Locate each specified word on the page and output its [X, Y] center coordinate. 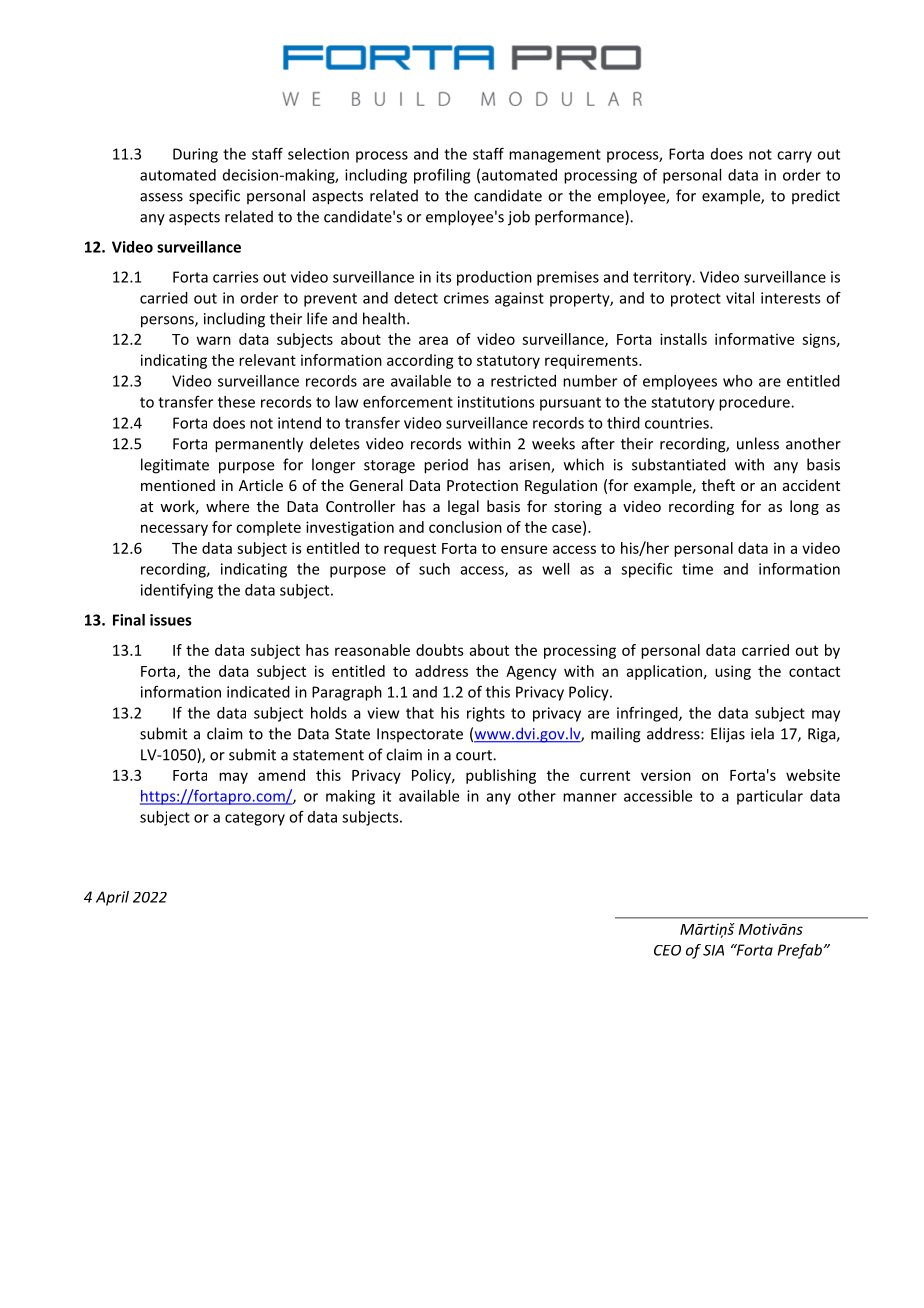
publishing [501, 776]
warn [214, 340]
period [446, 466]
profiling [442, 176]
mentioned [178, 485]
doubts [440, 650]
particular [770, 797]
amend [281, 775]
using [733, 672]
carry [794, 157]
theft [718, 485]
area [433, 340]
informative [754, 339]
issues [171, 620]
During [195, 155]
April [112, 898]
